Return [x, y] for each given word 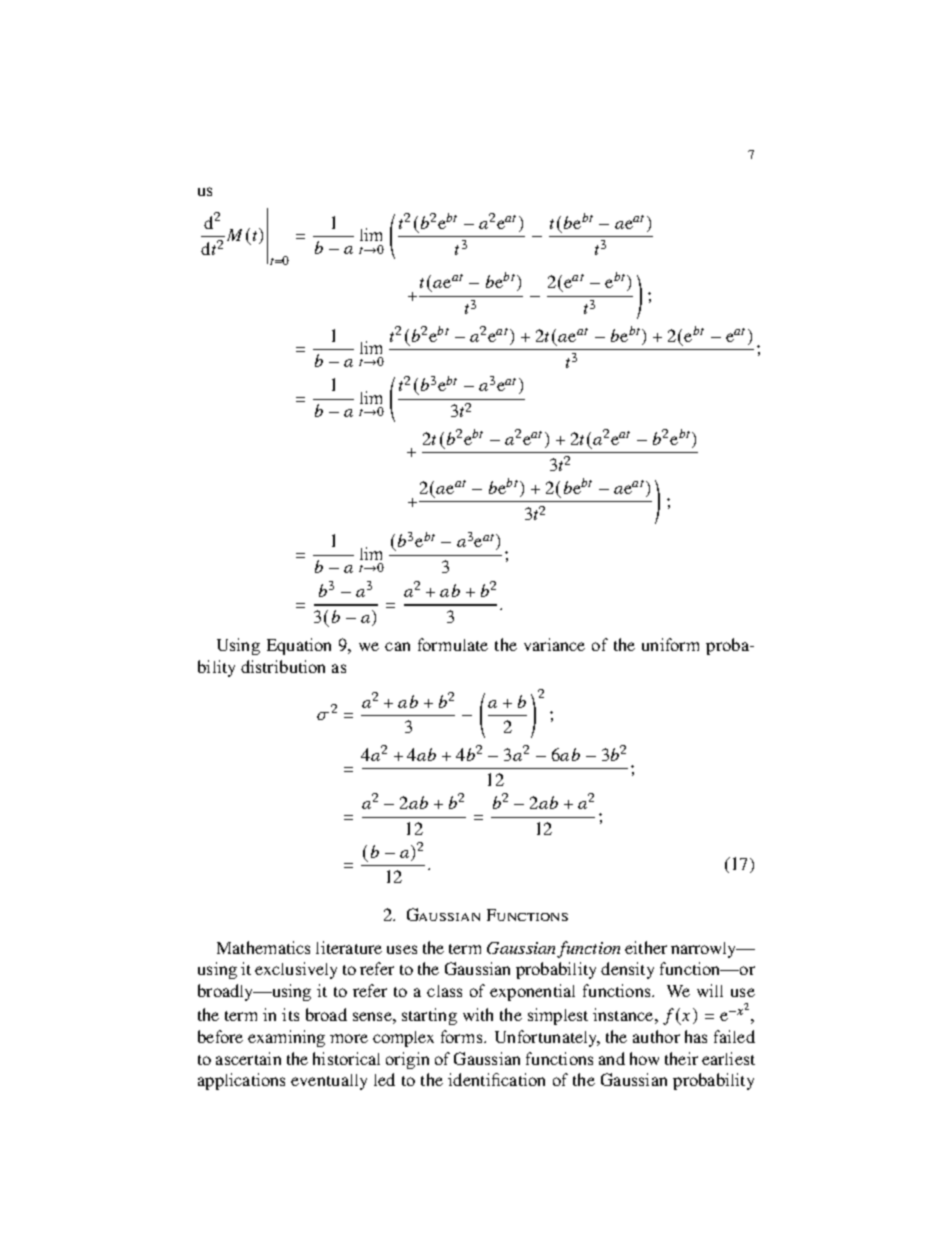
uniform [670, 644]
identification [496, 1079]
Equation [299, 646]
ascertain [248, 1058]
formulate [453, 644]
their [681, 1058]
